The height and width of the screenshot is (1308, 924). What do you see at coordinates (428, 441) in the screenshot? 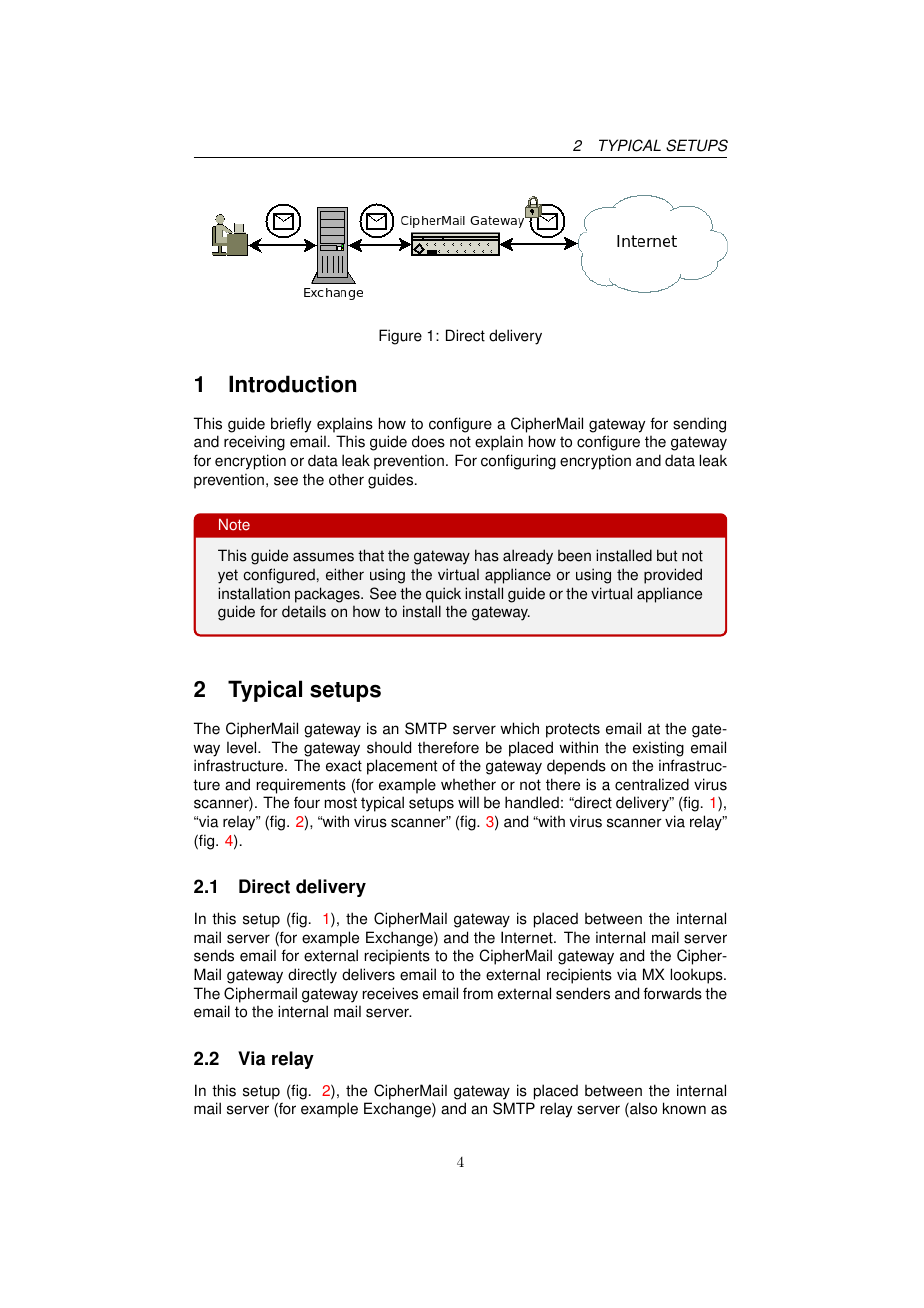
I see `does` at bounding box center [428, 441].
